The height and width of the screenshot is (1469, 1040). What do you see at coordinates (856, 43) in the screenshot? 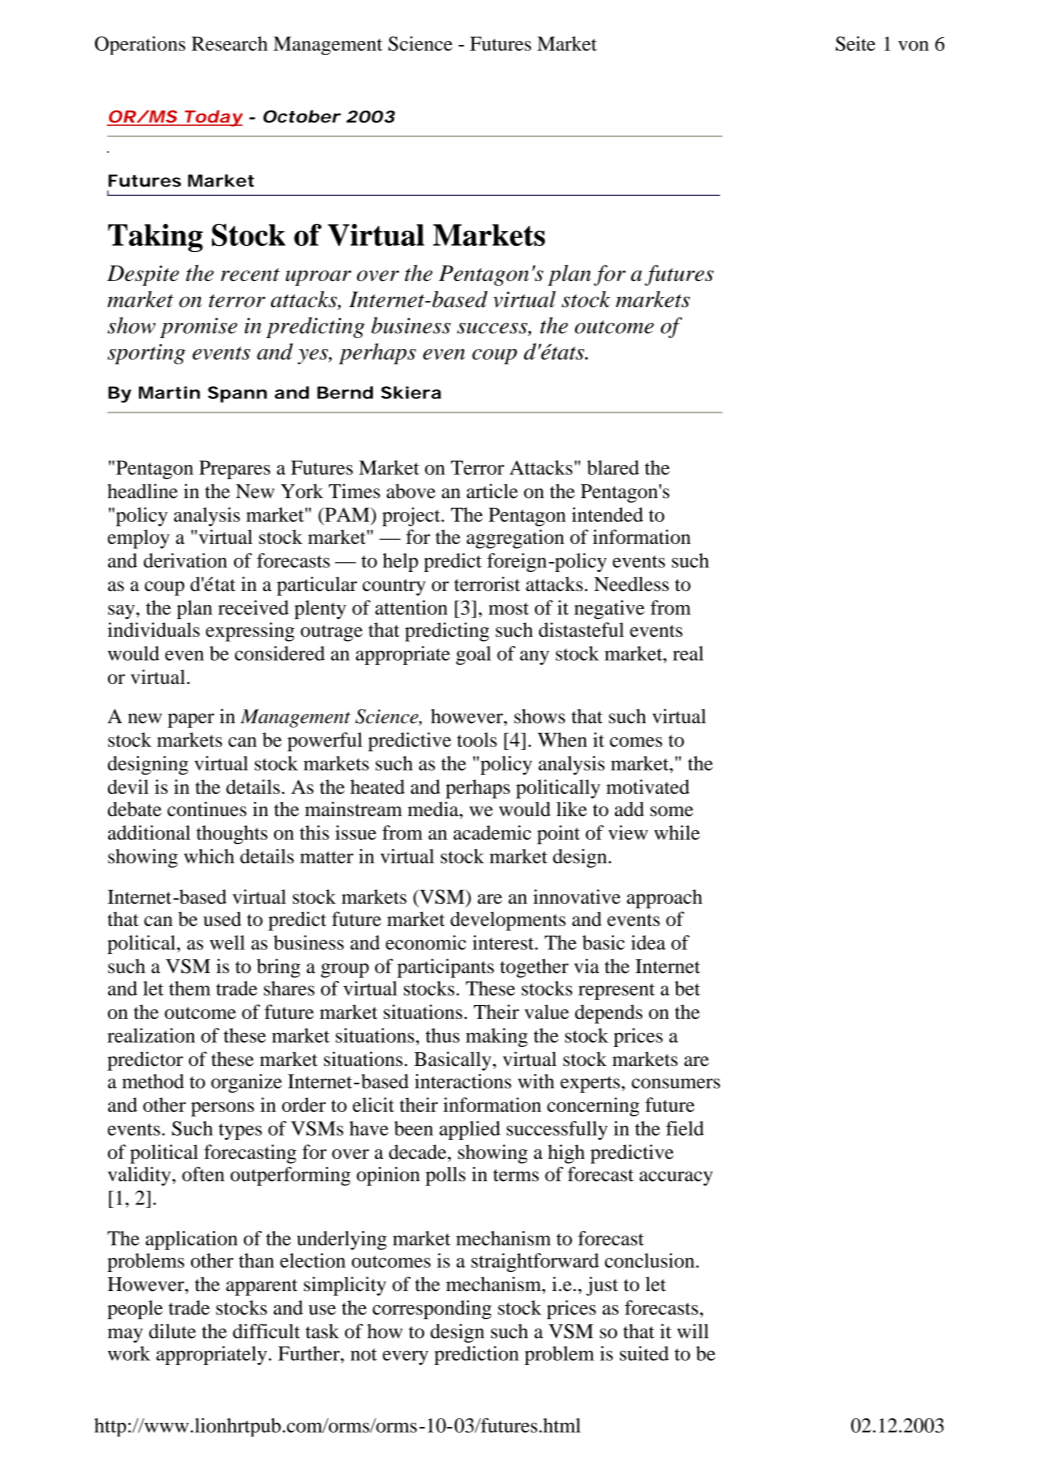
I see `Seite` at bounding box center [856, 43].
